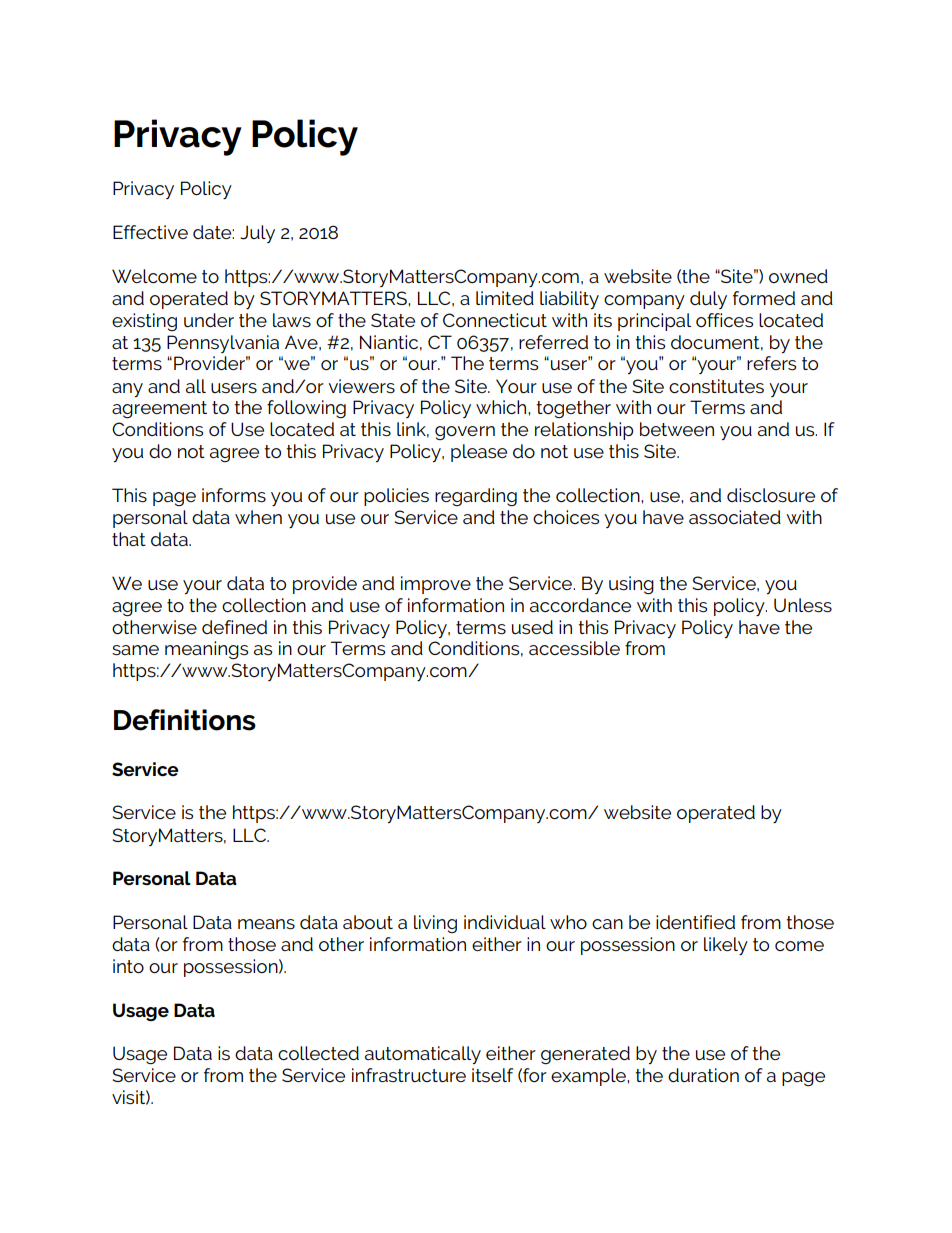 This image has height=1233, width=952. Describe the element at coordinates (532, 627) in the image. I see `used` at that location.
